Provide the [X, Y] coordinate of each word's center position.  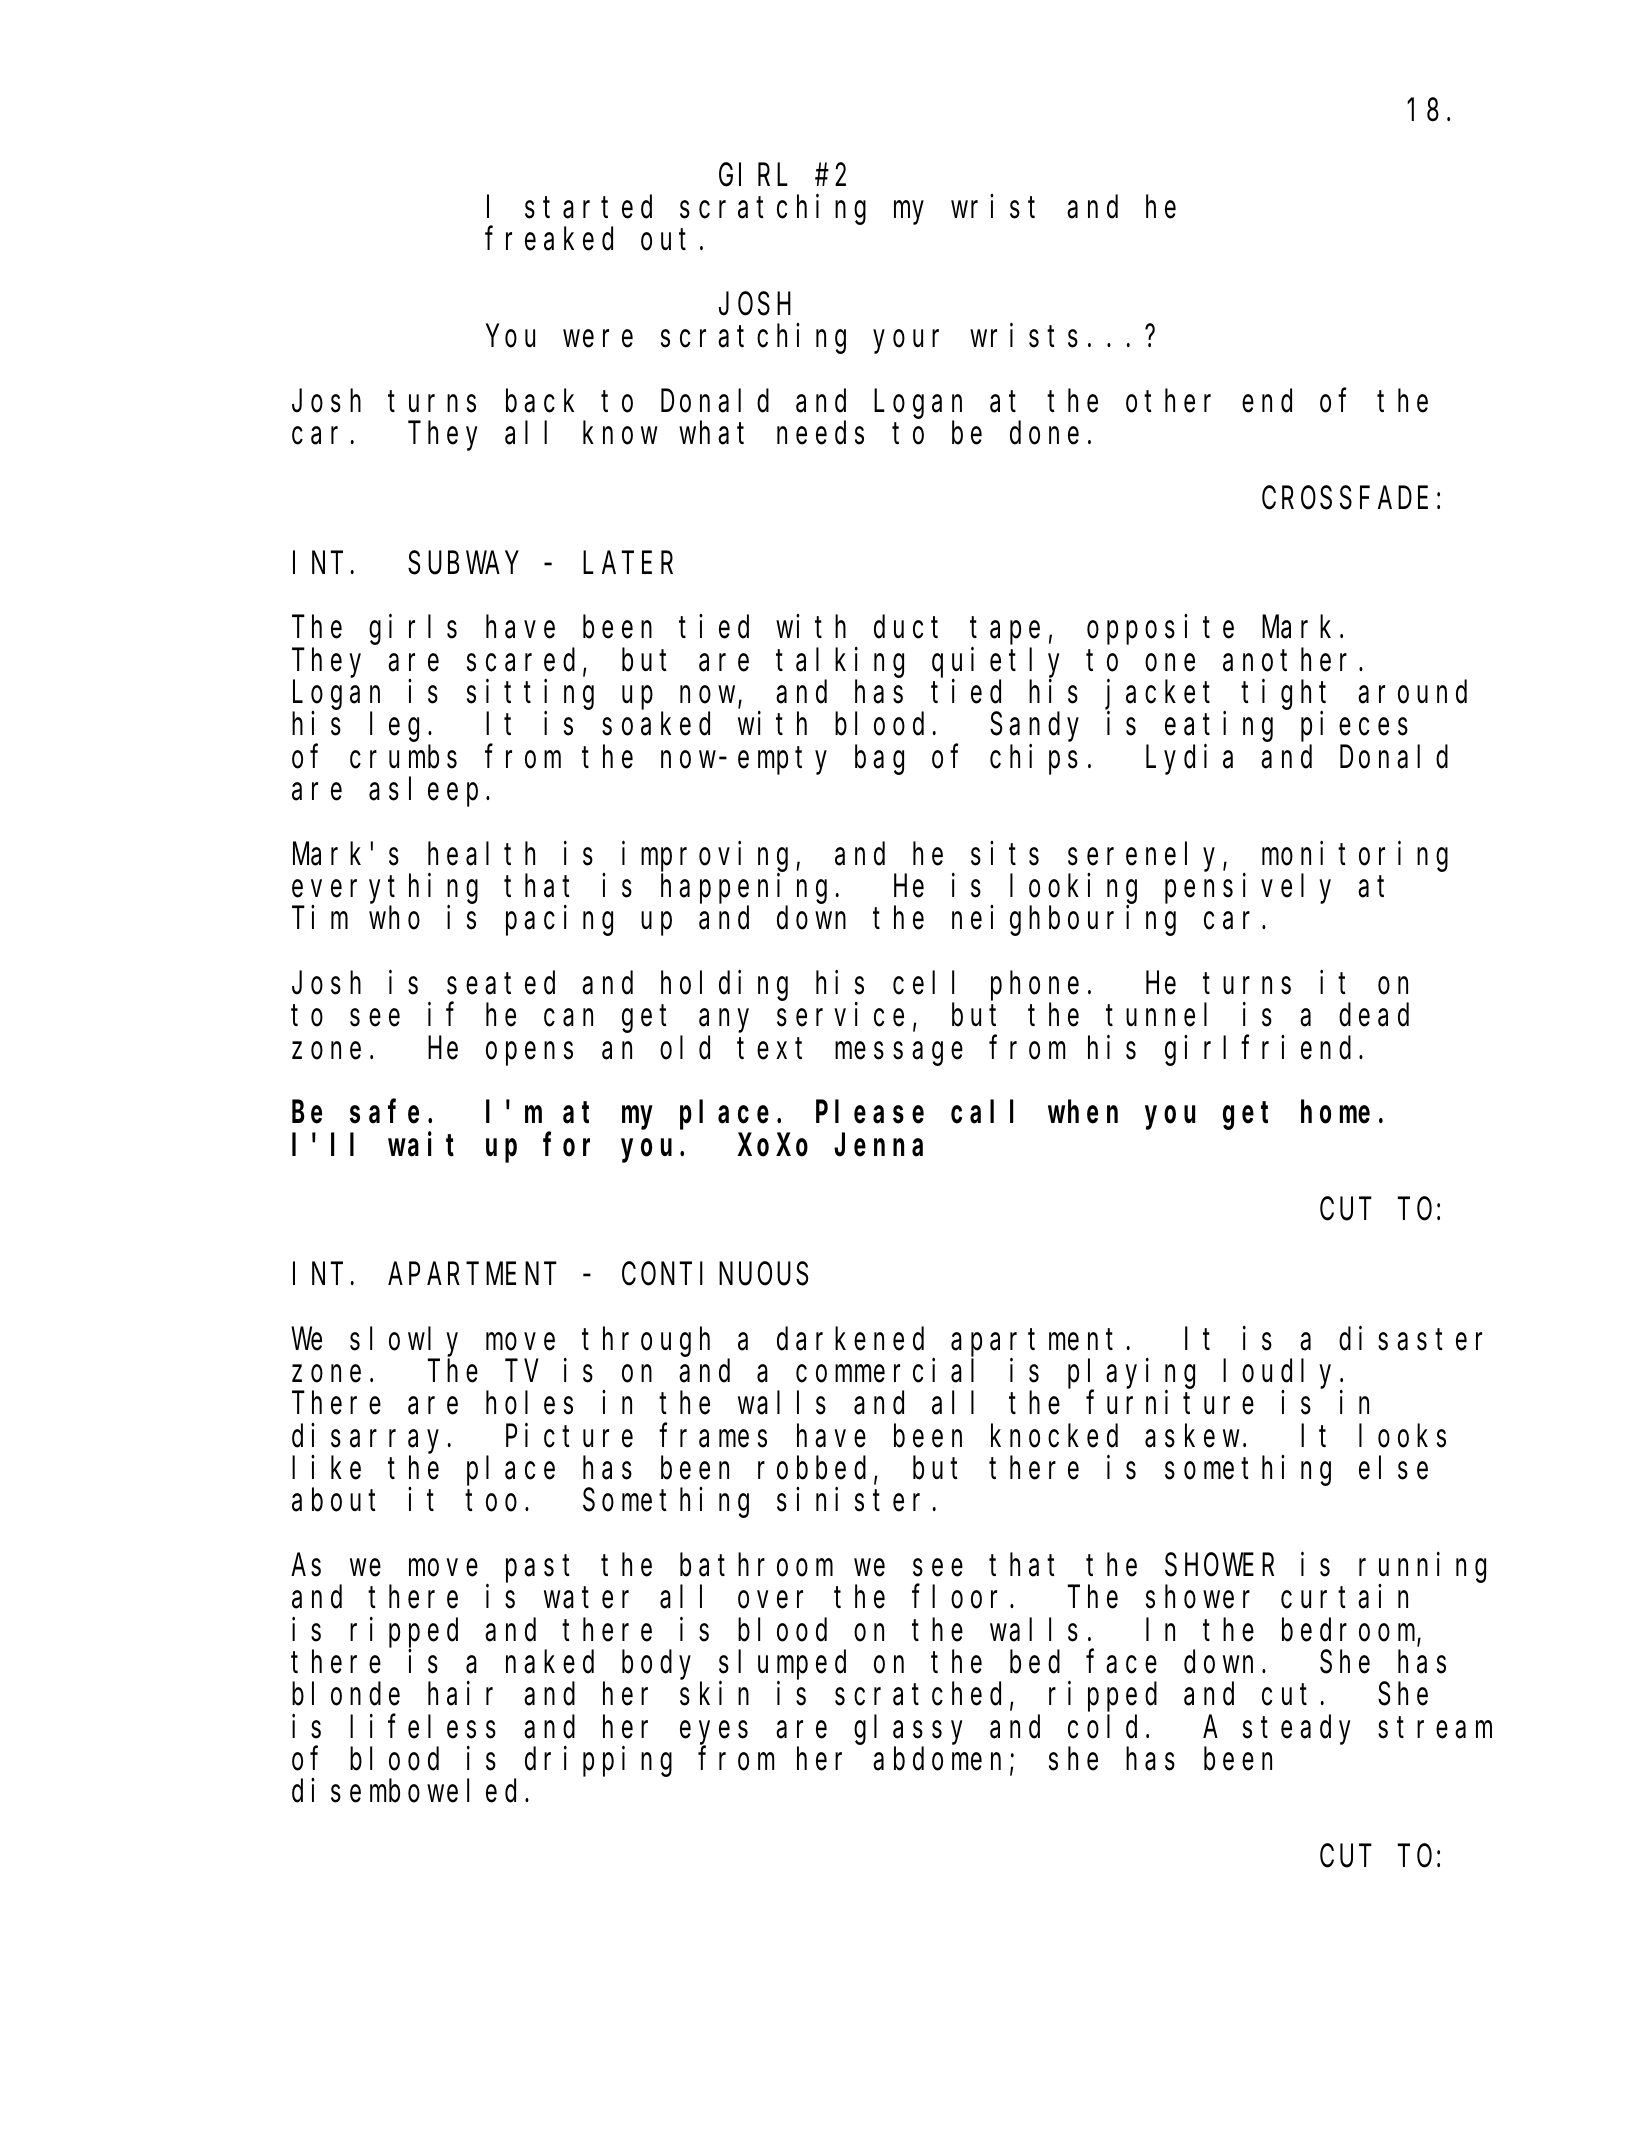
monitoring [1355, 857]
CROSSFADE [1345, 499]
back [540, 401]
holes [529, 1403]
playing [1131, 1374]
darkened [850, 1339]
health [481, 854]
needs [820, 433]
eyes [714, 1733]
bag [879, 760]
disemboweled [404, 1791]
